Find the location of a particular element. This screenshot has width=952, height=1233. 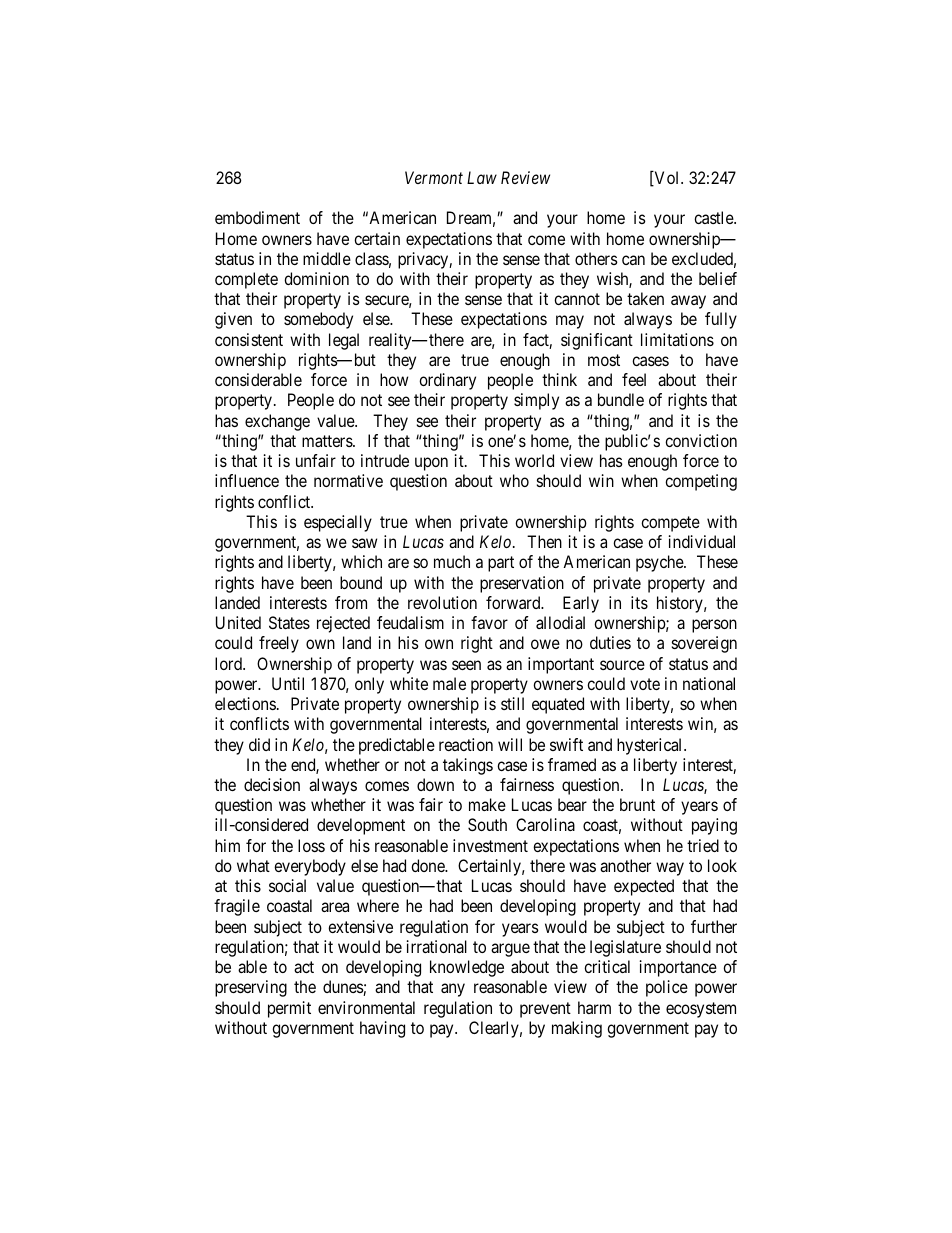

embodiment is located at coordinates (257, 217).
